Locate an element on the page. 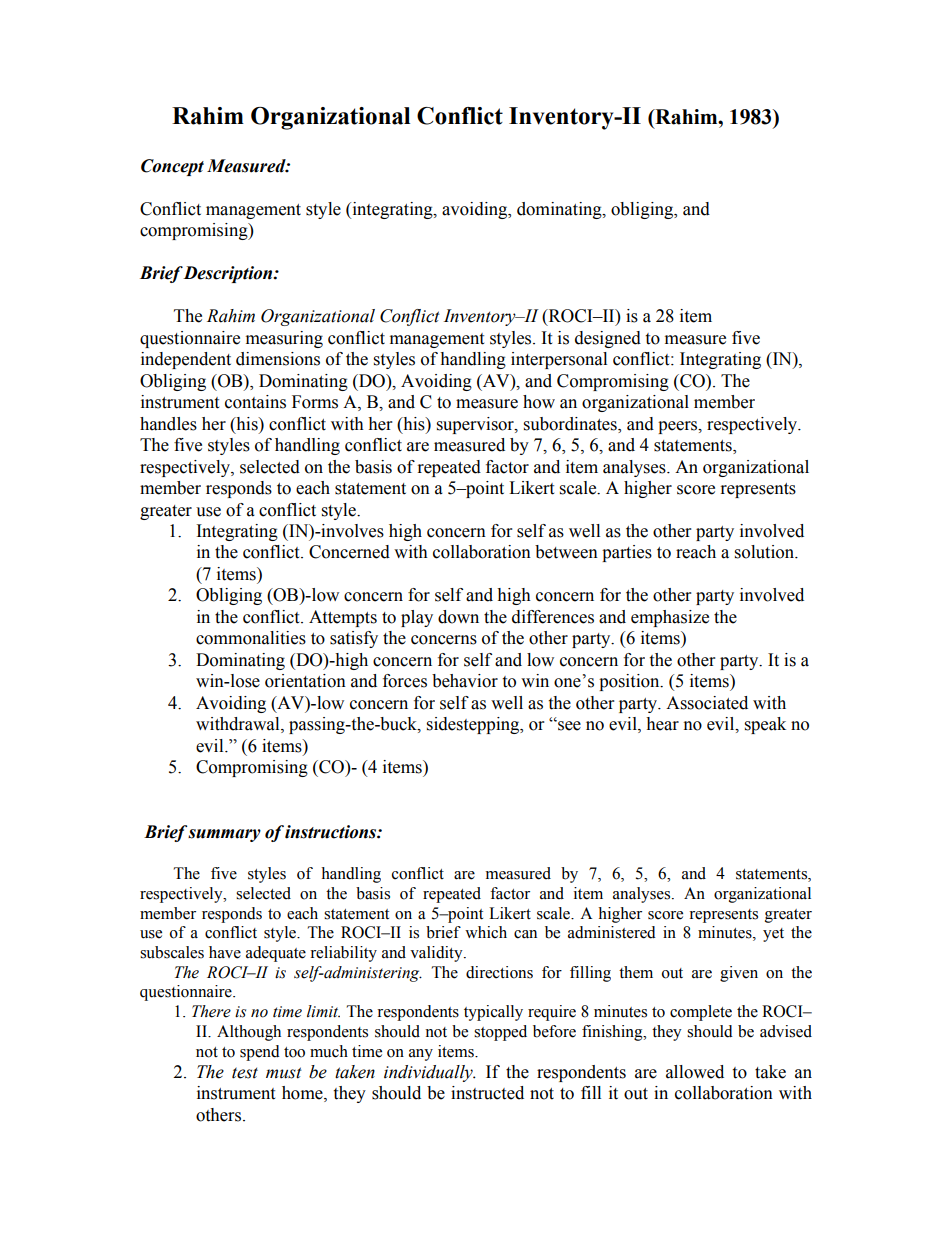 This image has height=1233, width=952. Concept is located at coordinates (172, 167).
